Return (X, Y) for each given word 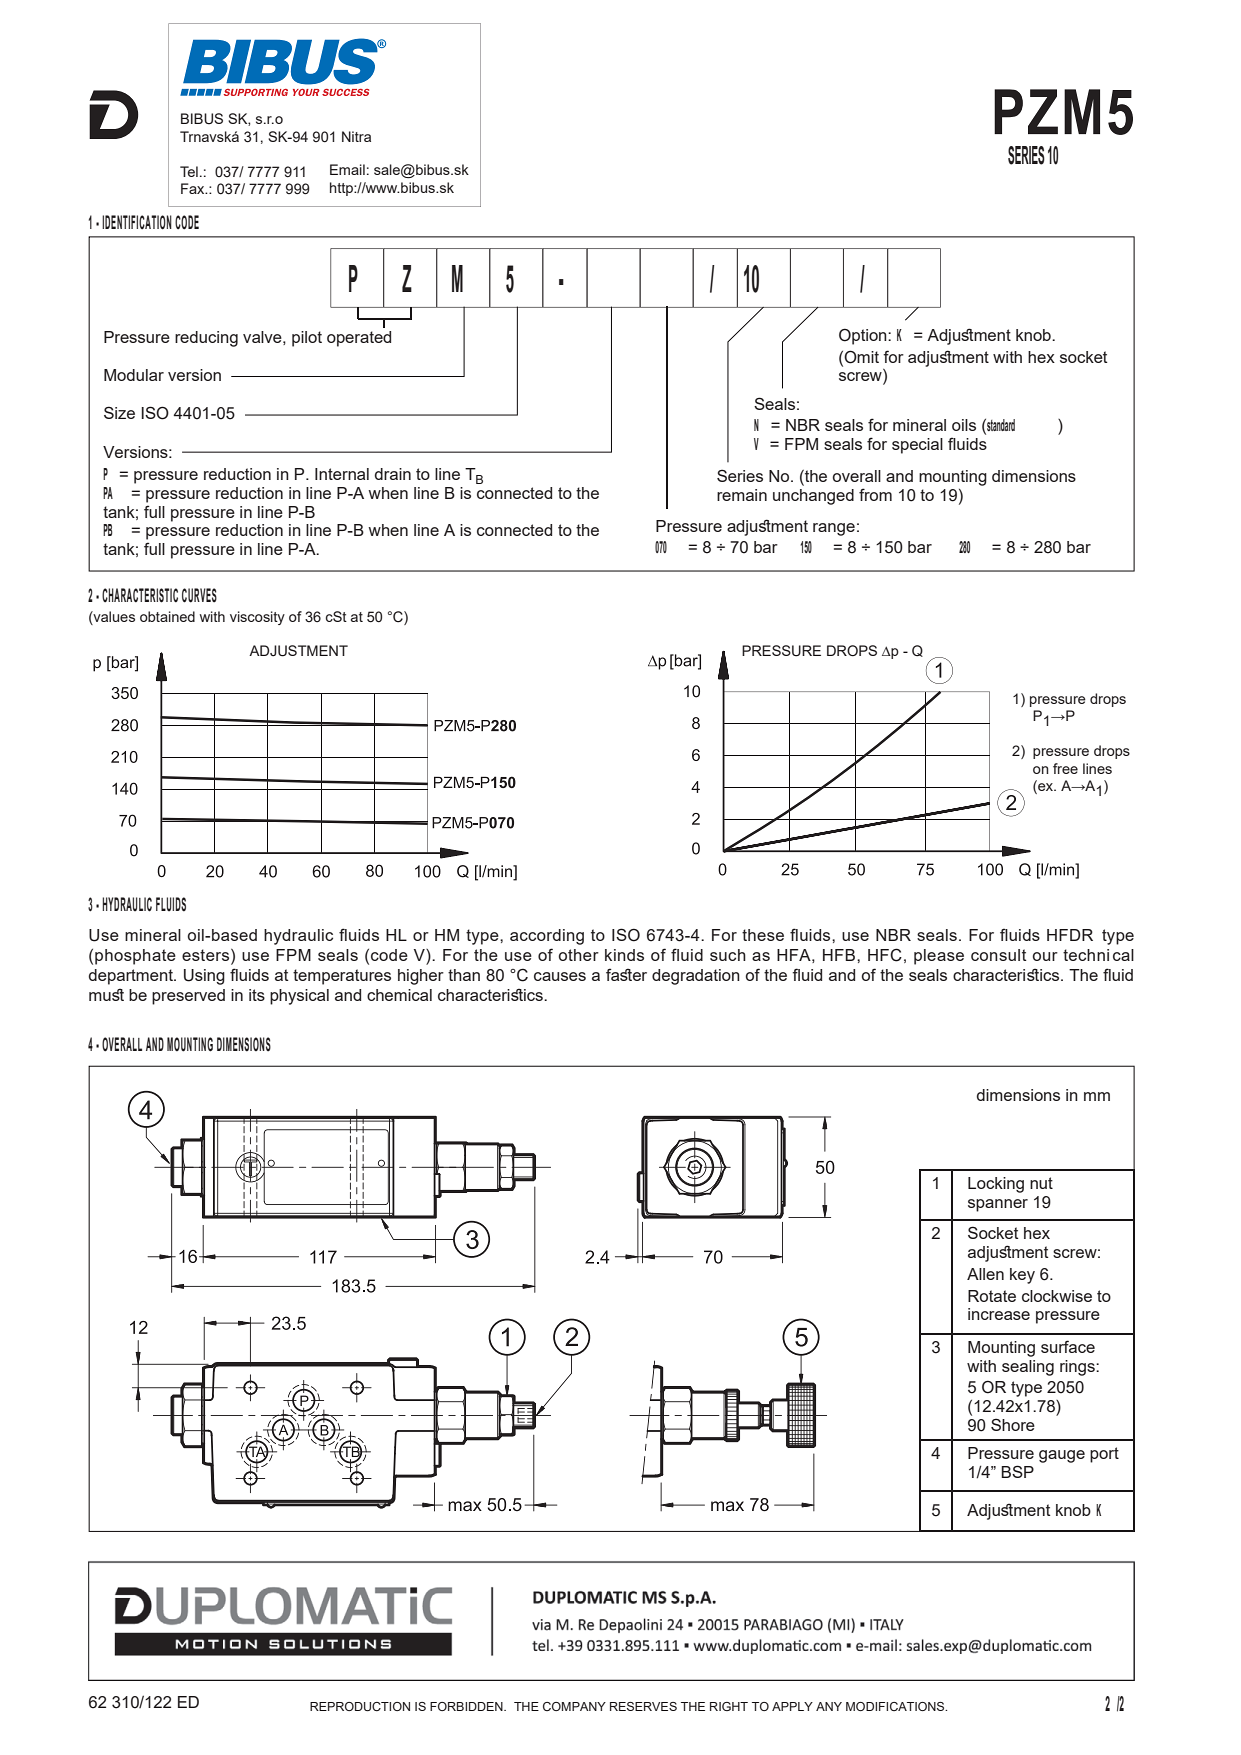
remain (742, 495)
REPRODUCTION (360, 1706)
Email (347, 169)
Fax (194, 188)
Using (204, 977)
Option (864, 336)
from (875, 494)
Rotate (992, 1296)
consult (999, 955)
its (257, 995)
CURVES (199, 595)
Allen (985, 1274)
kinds (624, 955)
